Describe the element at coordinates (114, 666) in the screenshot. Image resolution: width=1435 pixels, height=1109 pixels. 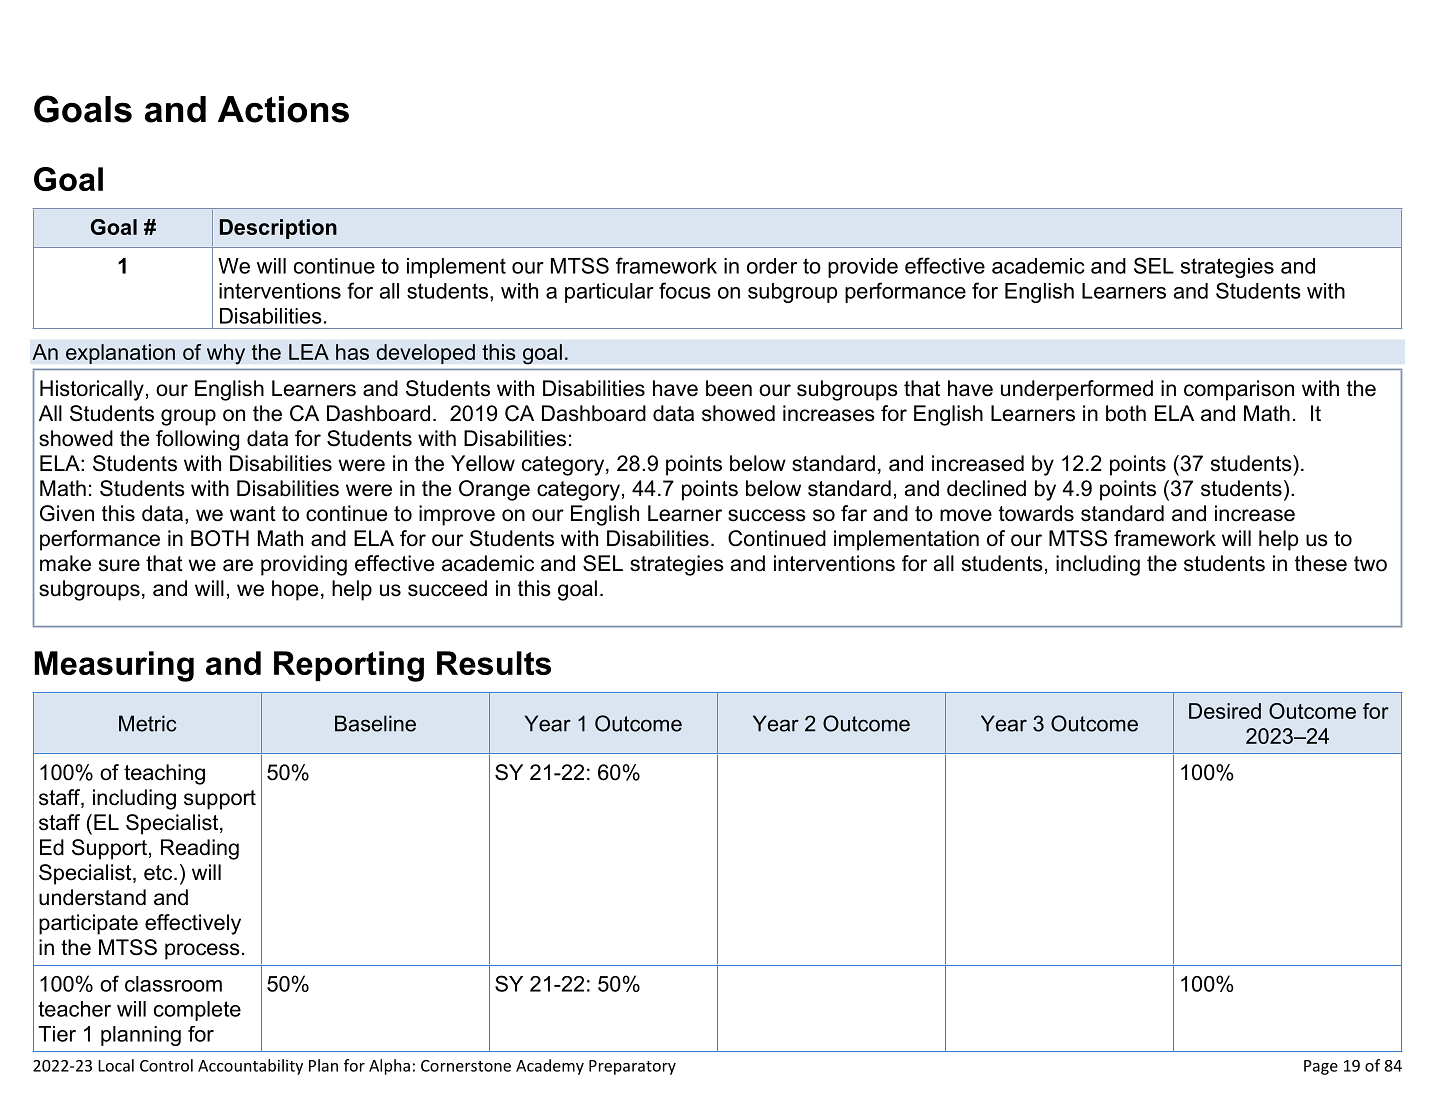
I see `Measuring` at that location.
